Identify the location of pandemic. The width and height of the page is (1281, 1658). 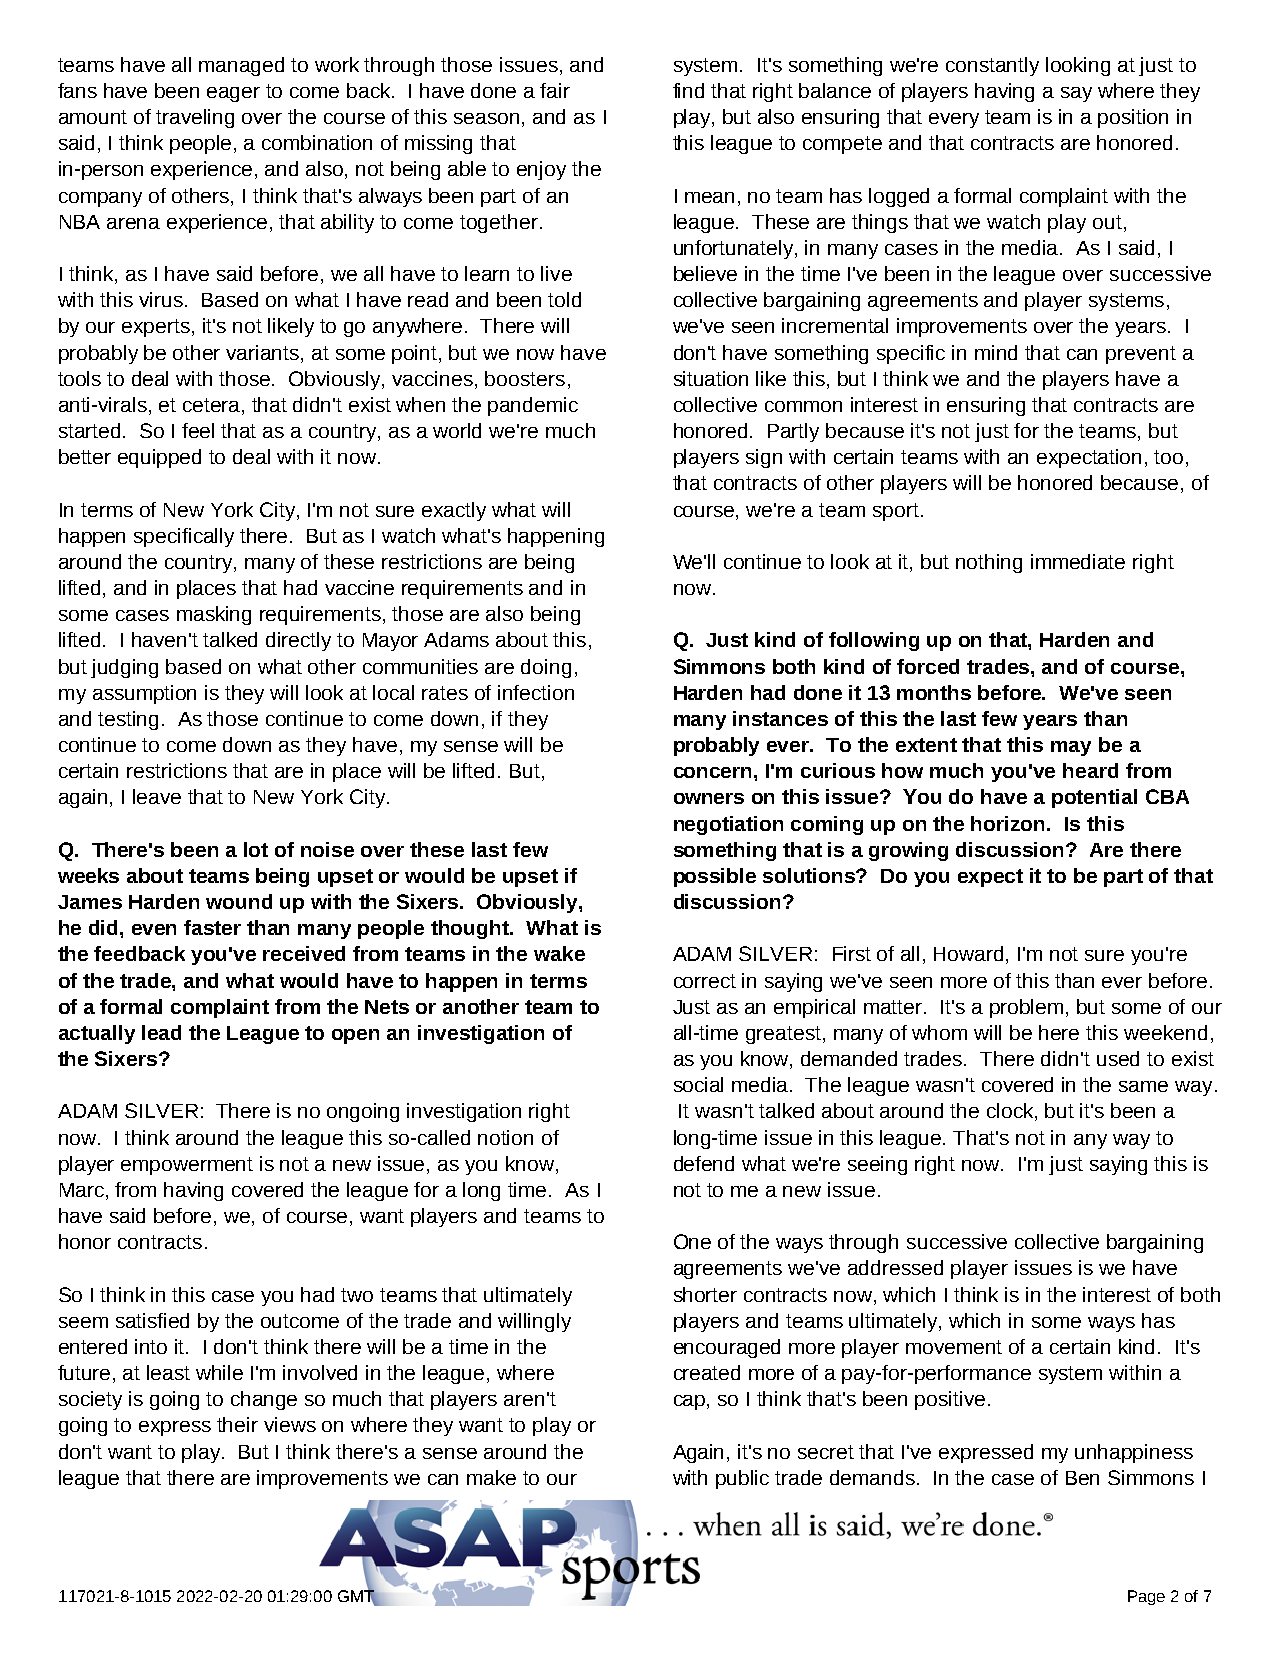
(533, 406).
